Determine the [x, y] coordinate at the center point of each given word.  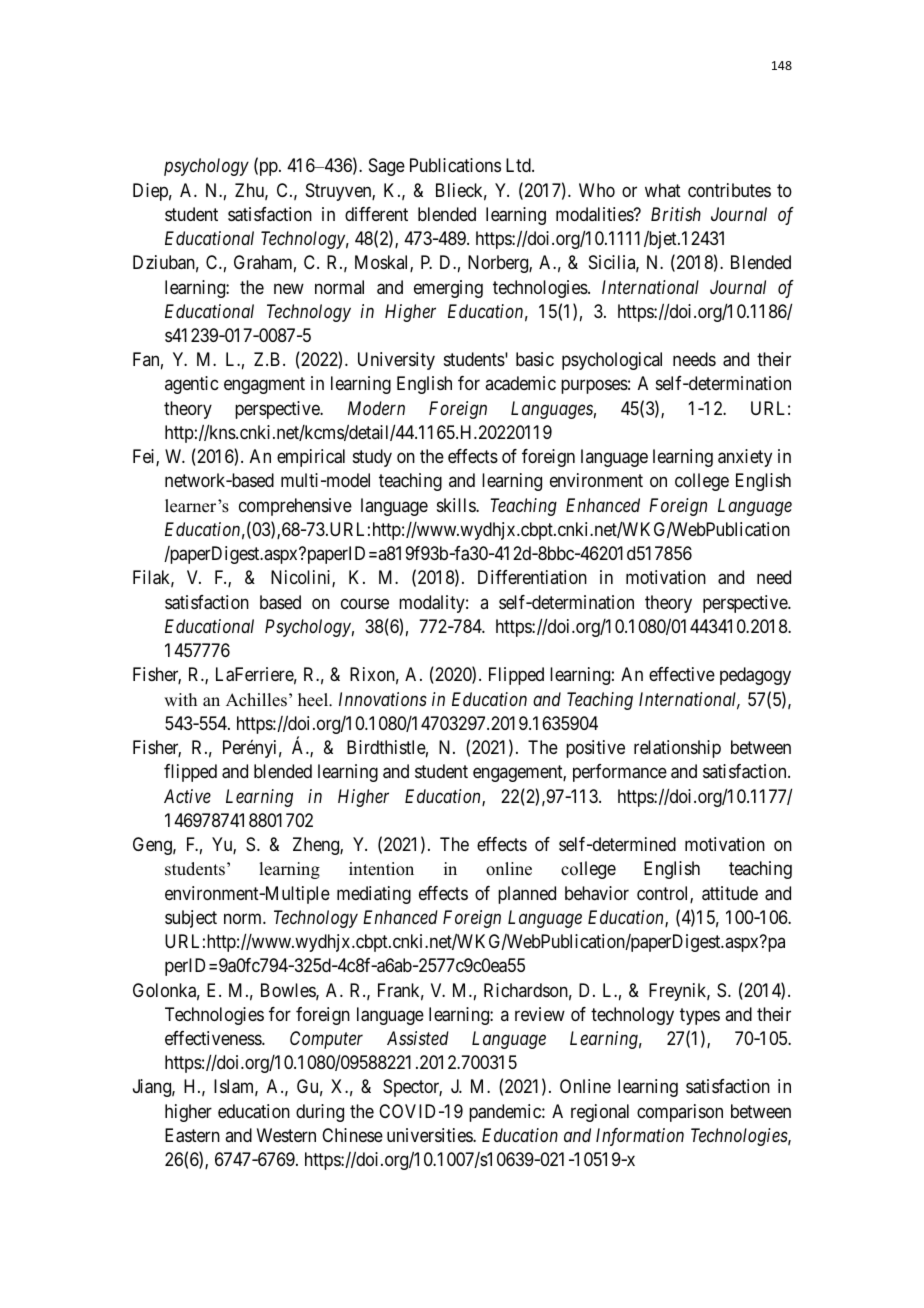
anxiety [745, 458]
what [663, 190]
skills [457, 505]
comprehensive [295, 507]
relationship [677, 749]
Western [286, 1135]
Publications [455, 165]
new [289, 288]
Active [187, 796]
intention [381, 869]
